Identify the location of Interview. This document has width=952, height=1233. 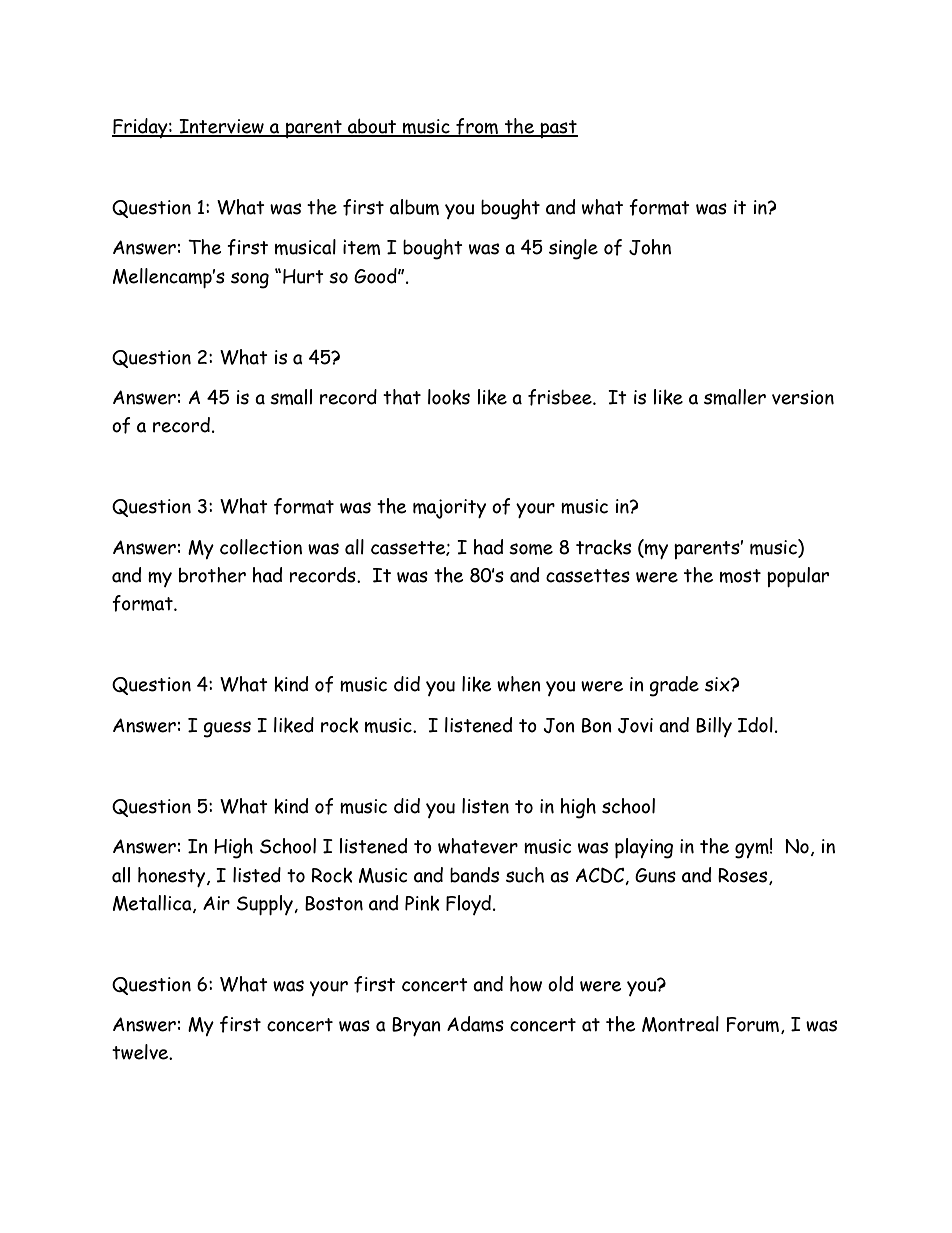
(221, 127).
